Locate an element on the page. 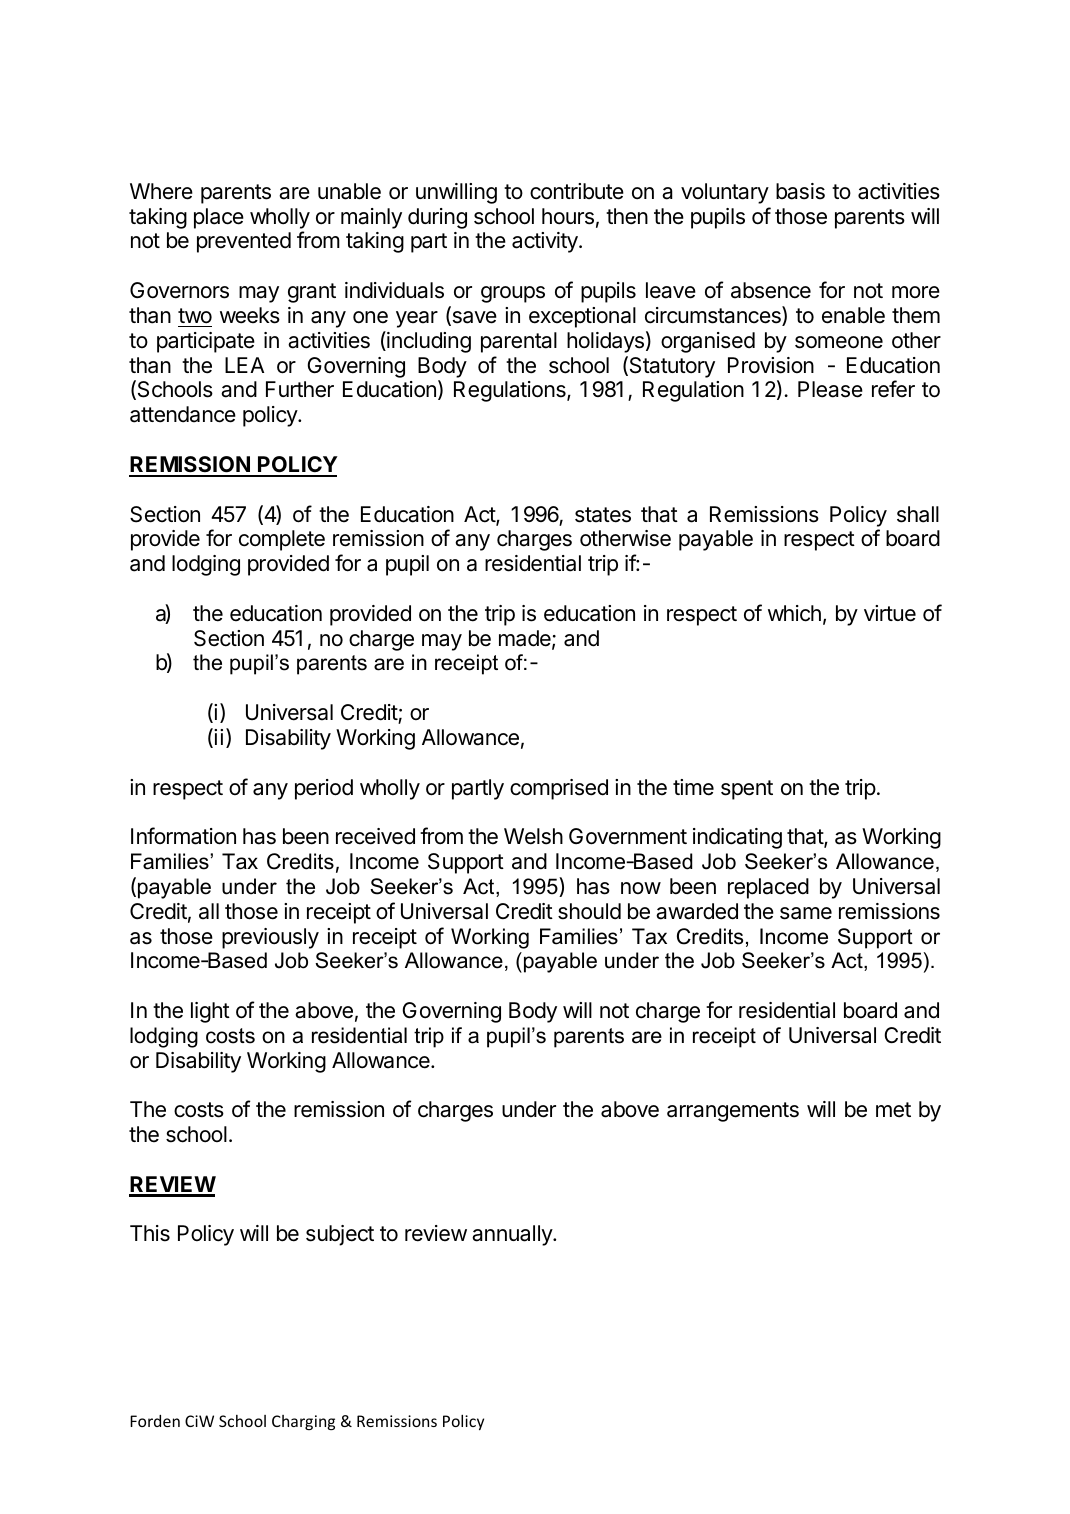 This image has width=1070, height=1514. basis is located at coordinates (800, 191).
